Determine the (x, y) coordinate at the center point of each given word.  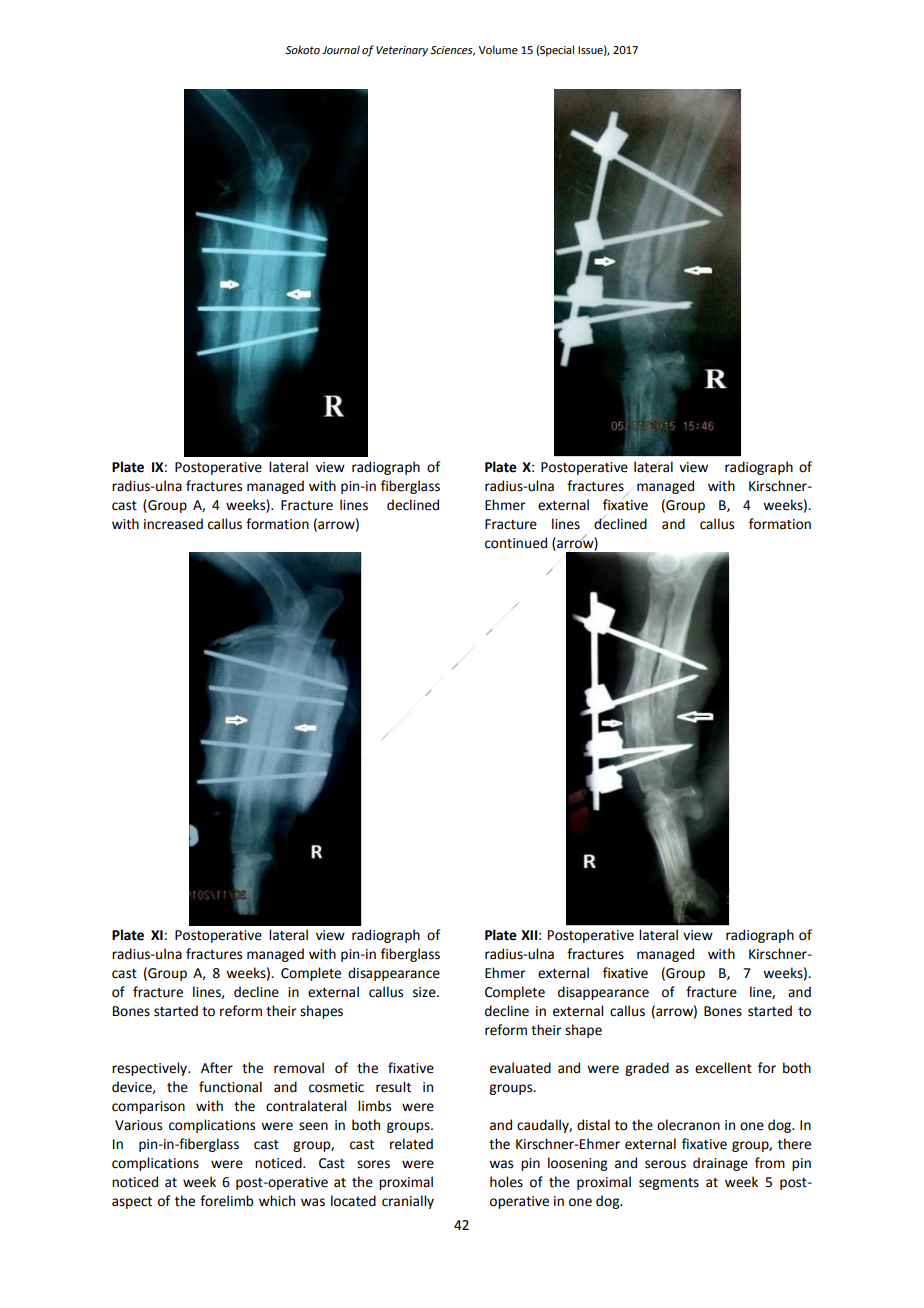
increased (173, 524)
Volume (498, 49)
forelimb (226, 1201)
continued (516, 543)
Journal (341, 49)
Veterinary (402, 51)
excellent (723, 1068)
